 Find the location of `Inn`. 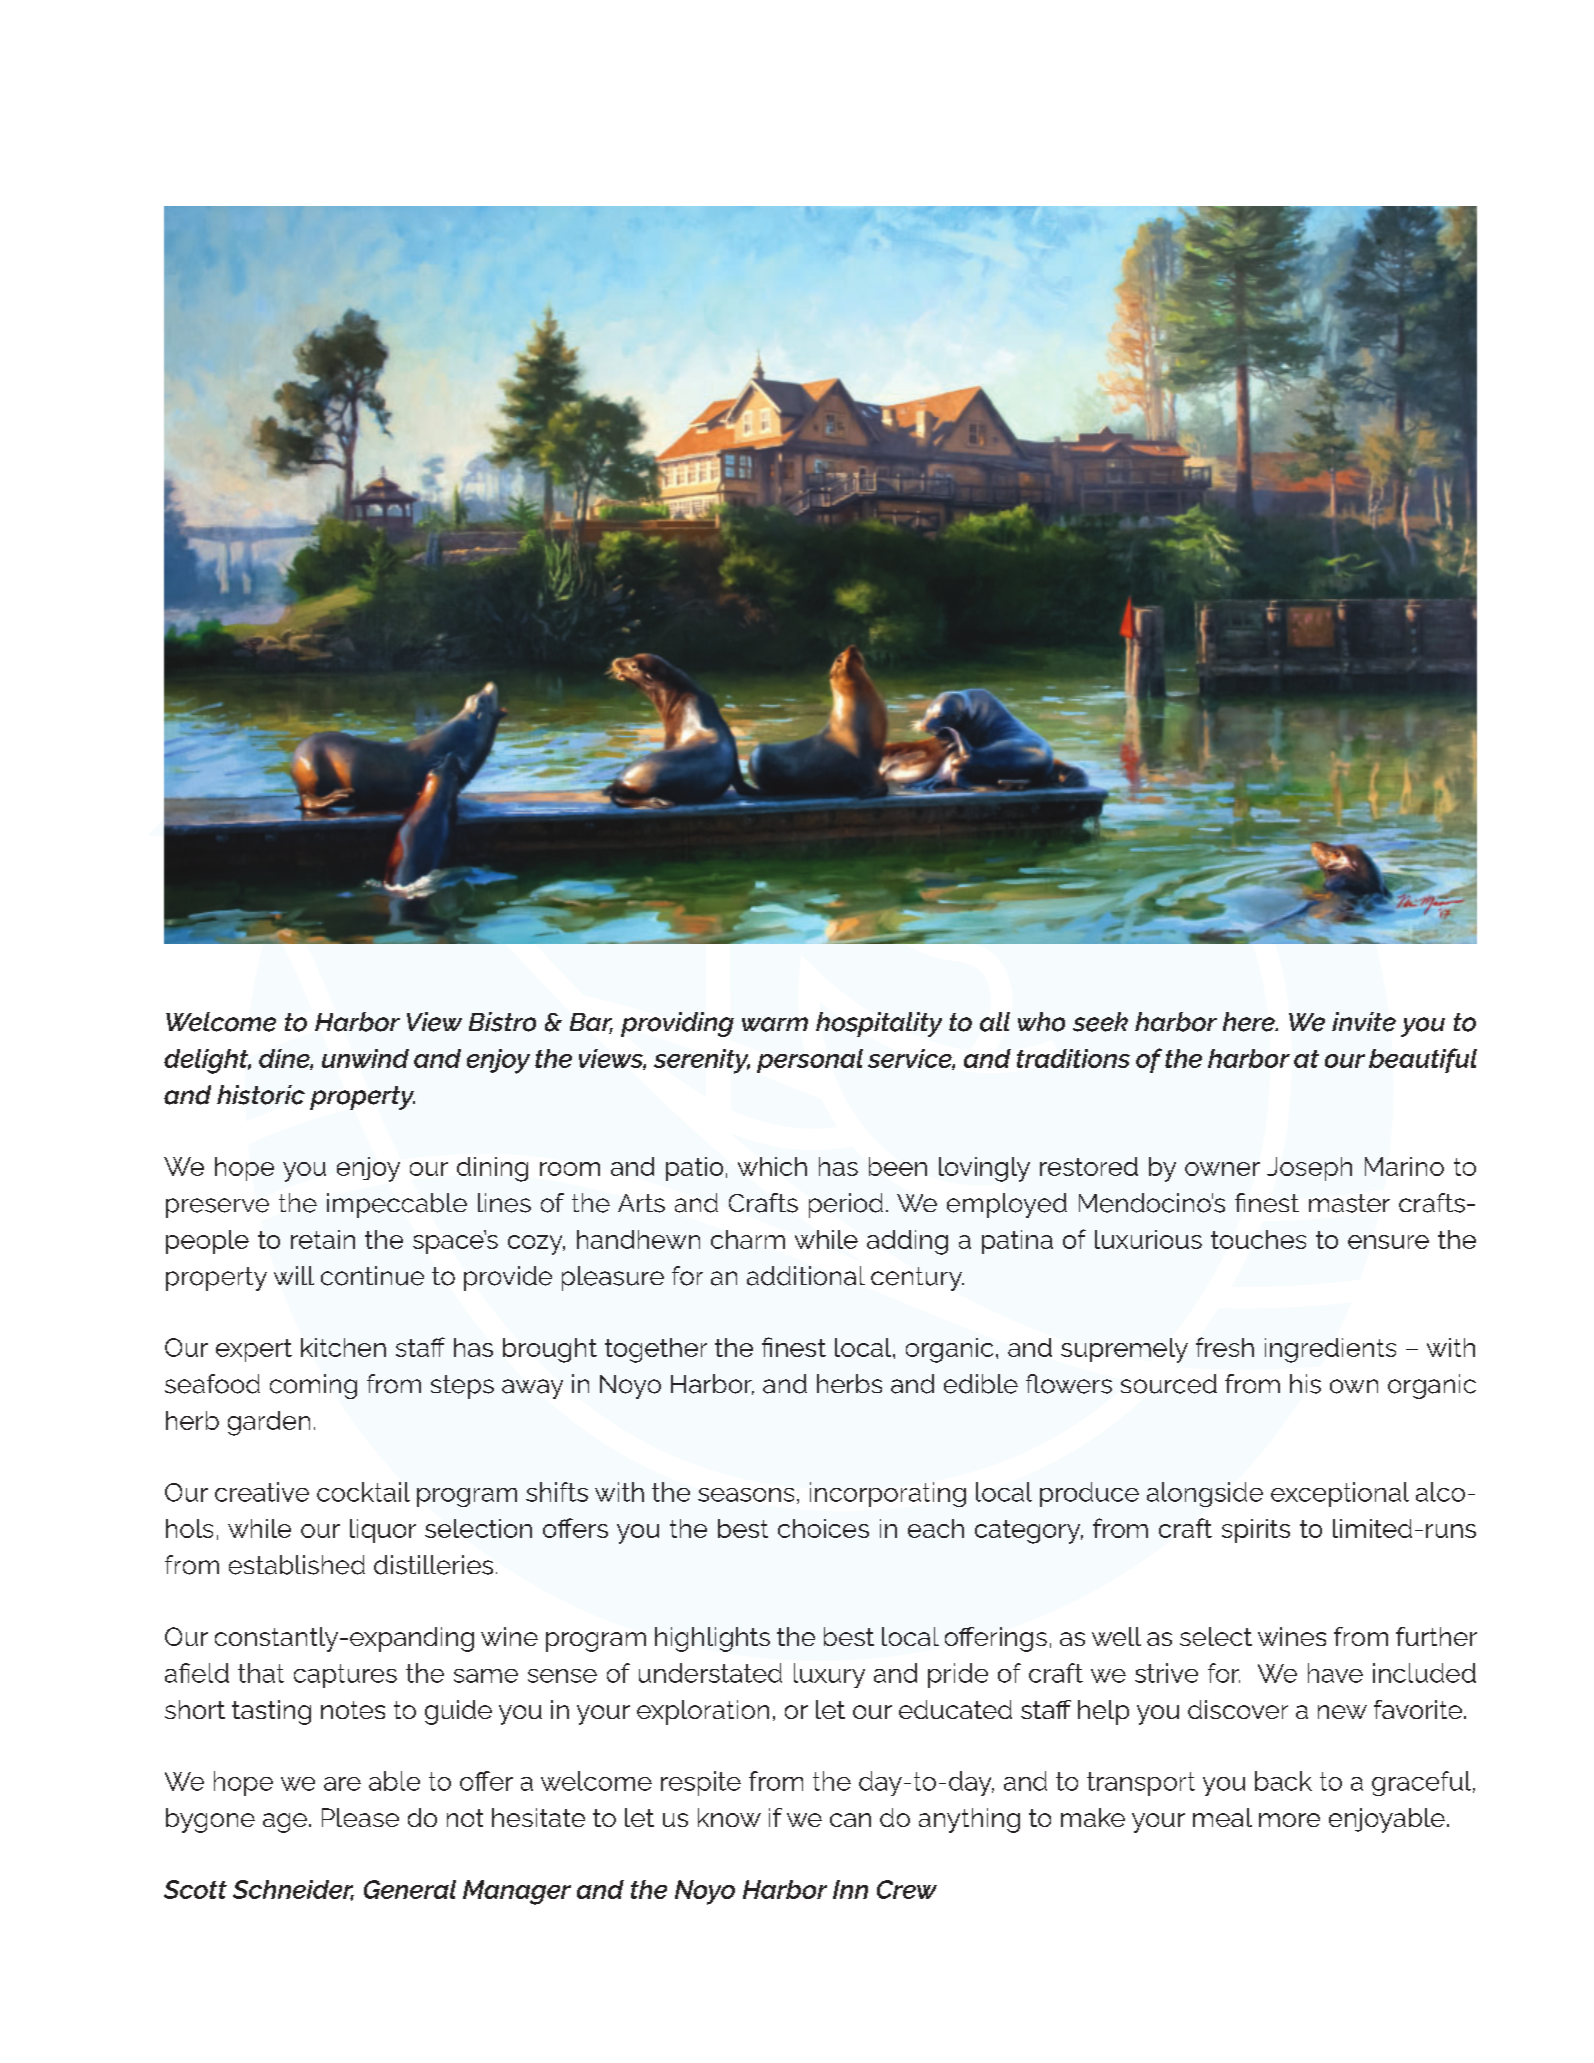

Inn is located at coordinates (850, 1889).
